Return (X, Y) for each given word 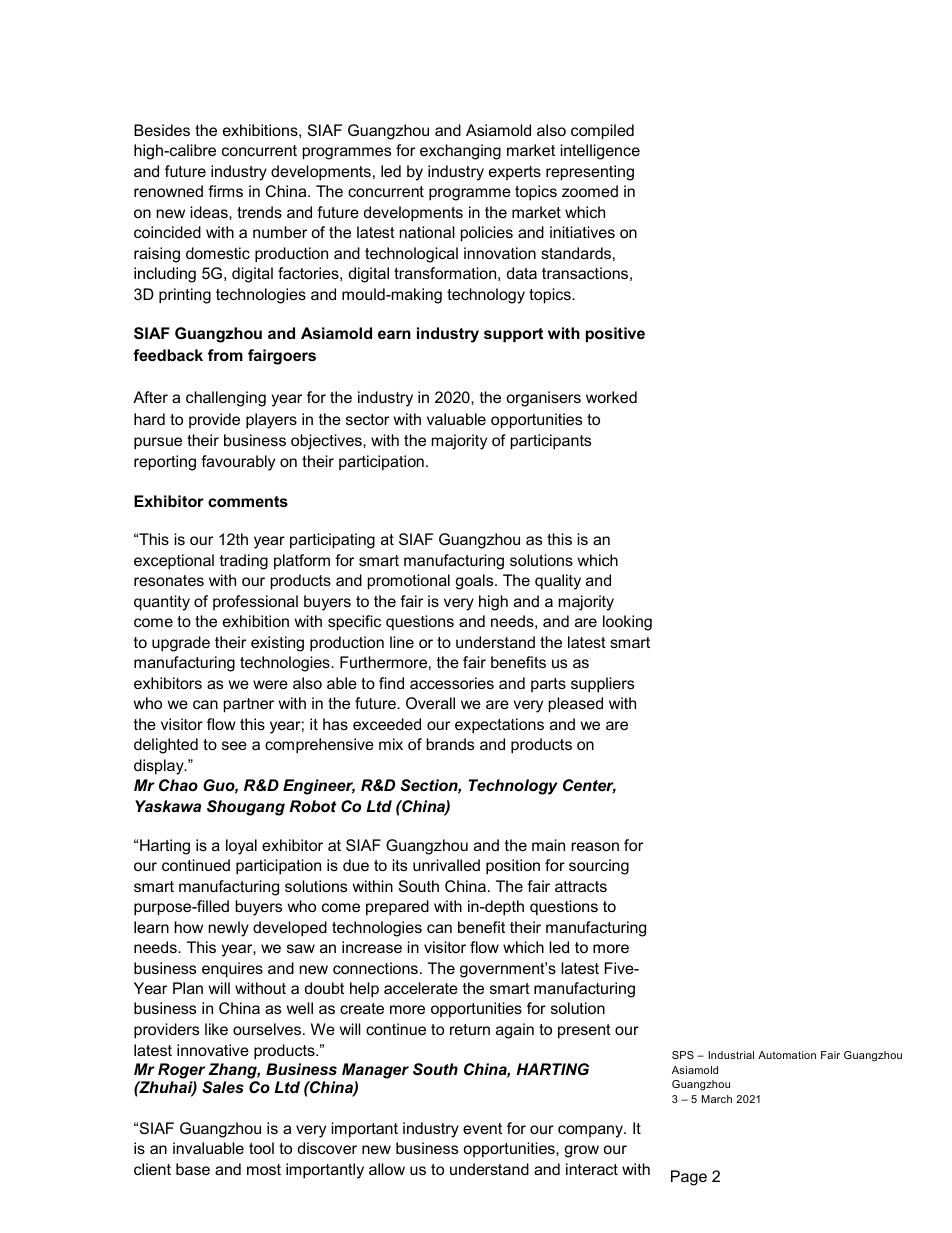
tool (261, 1148)
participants (551, 442)
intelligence (600, 152)
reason (595, 846)
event (482, 1128)
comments (248, 501)
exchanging (460, 152)
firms (225, 191)
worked (611, 397)
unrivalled (446, 865)
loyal (241, 847)
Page (689, 1178)
